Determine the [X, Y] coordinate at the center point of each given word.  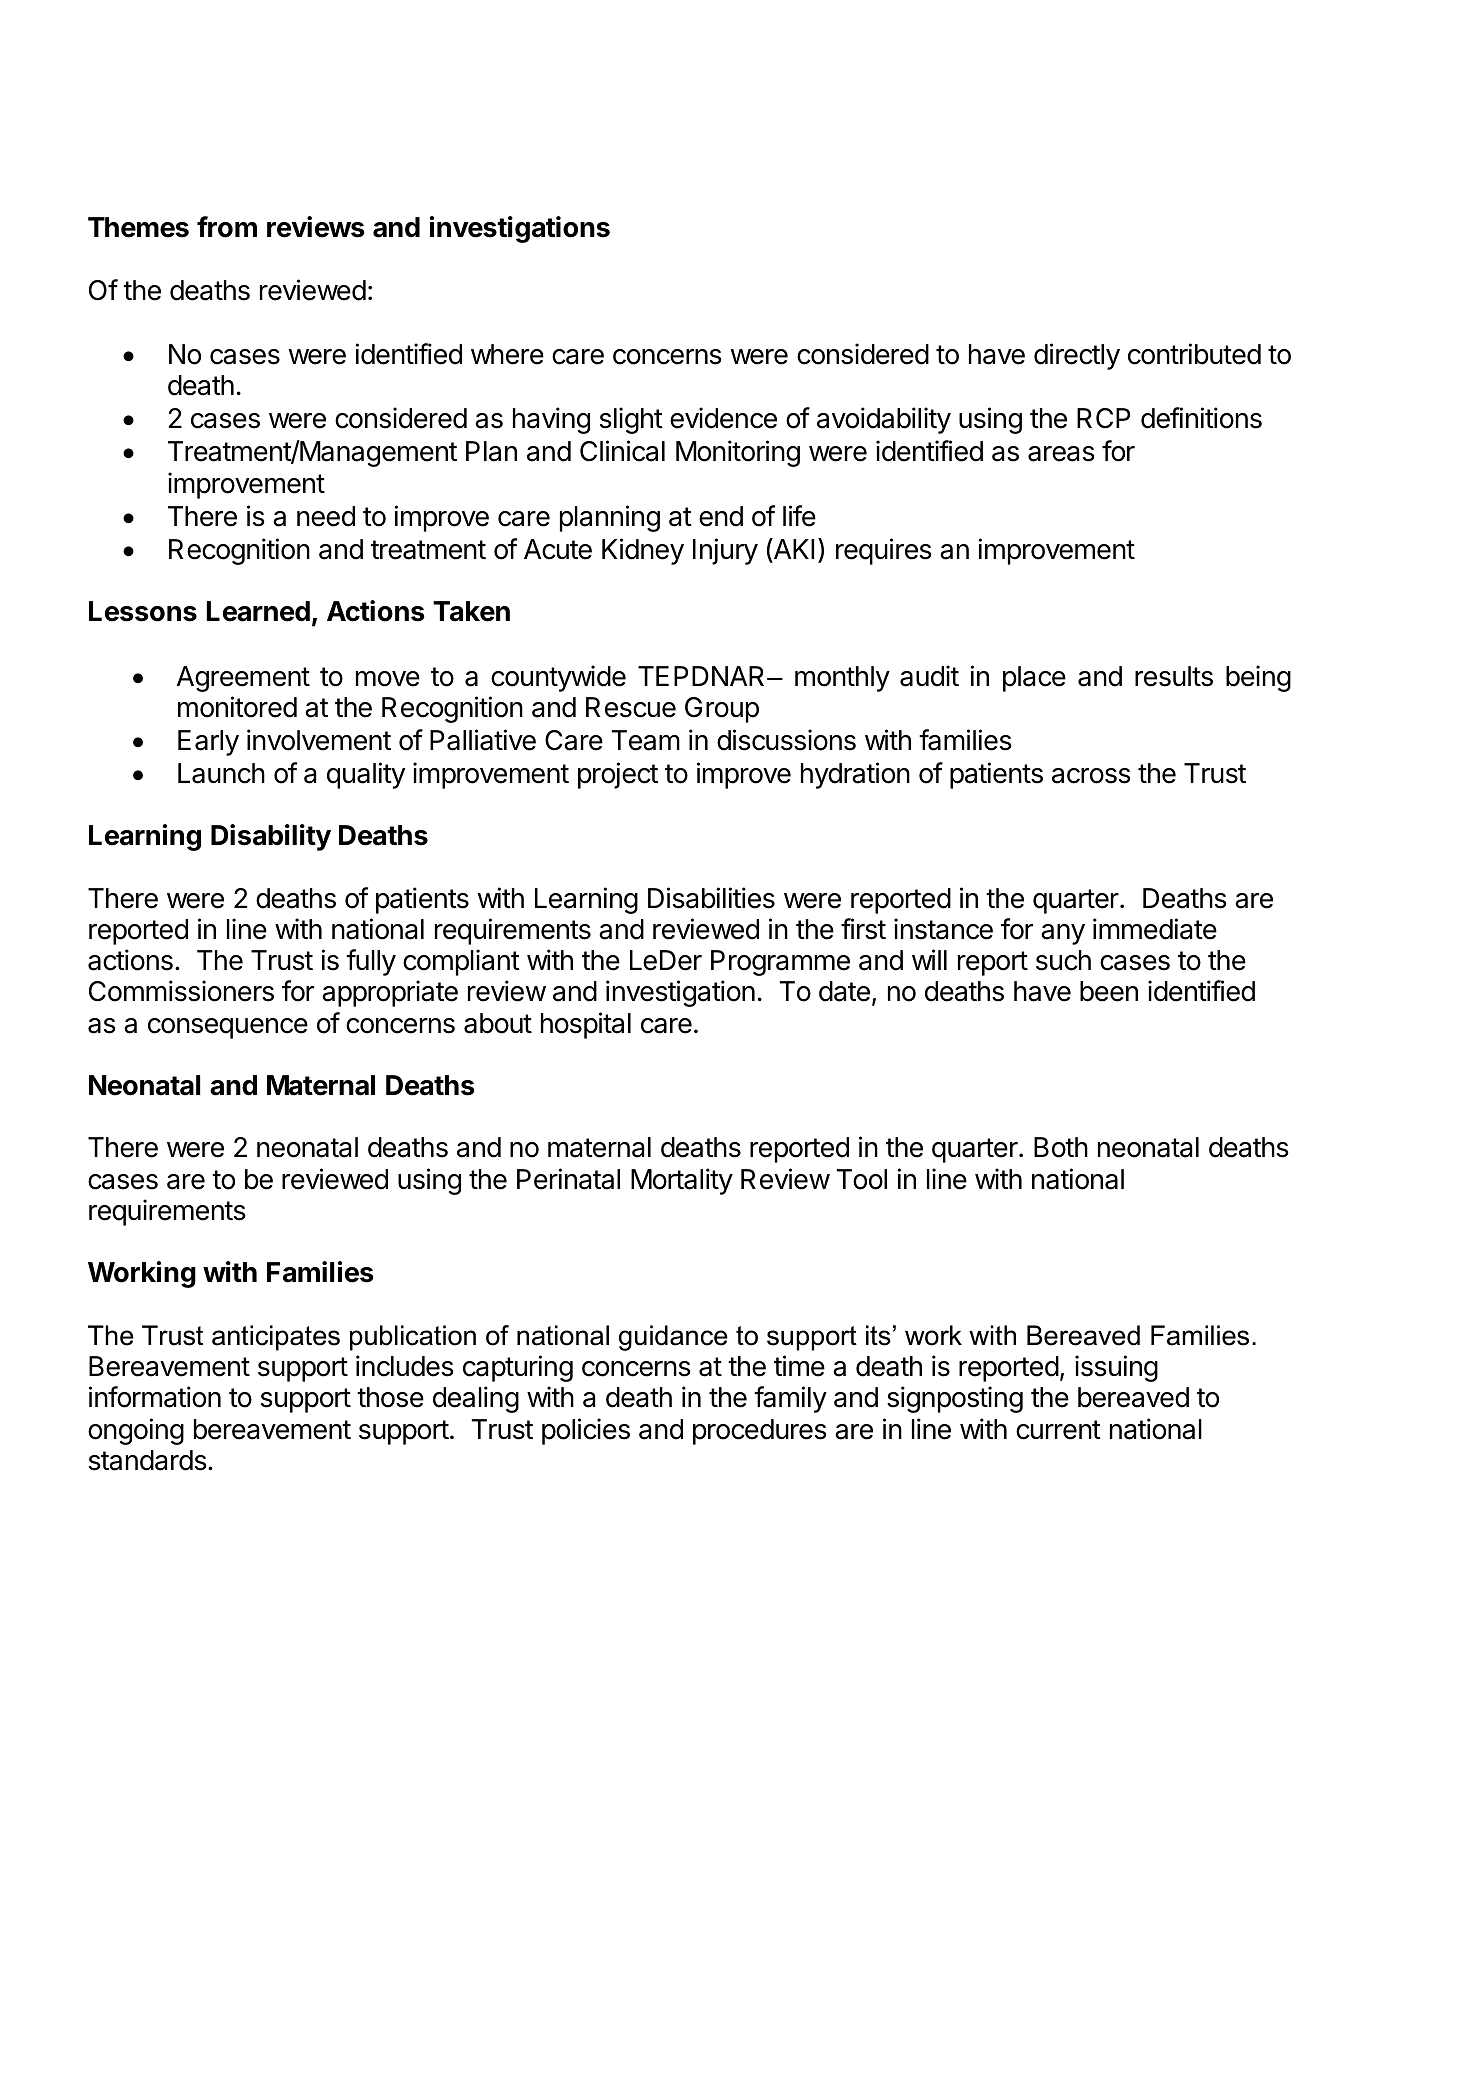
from [227, 227]
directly [1077, 356]
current [1058, 1430]
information [155, 1397]
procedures [760, 1432]
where [507, 354]
